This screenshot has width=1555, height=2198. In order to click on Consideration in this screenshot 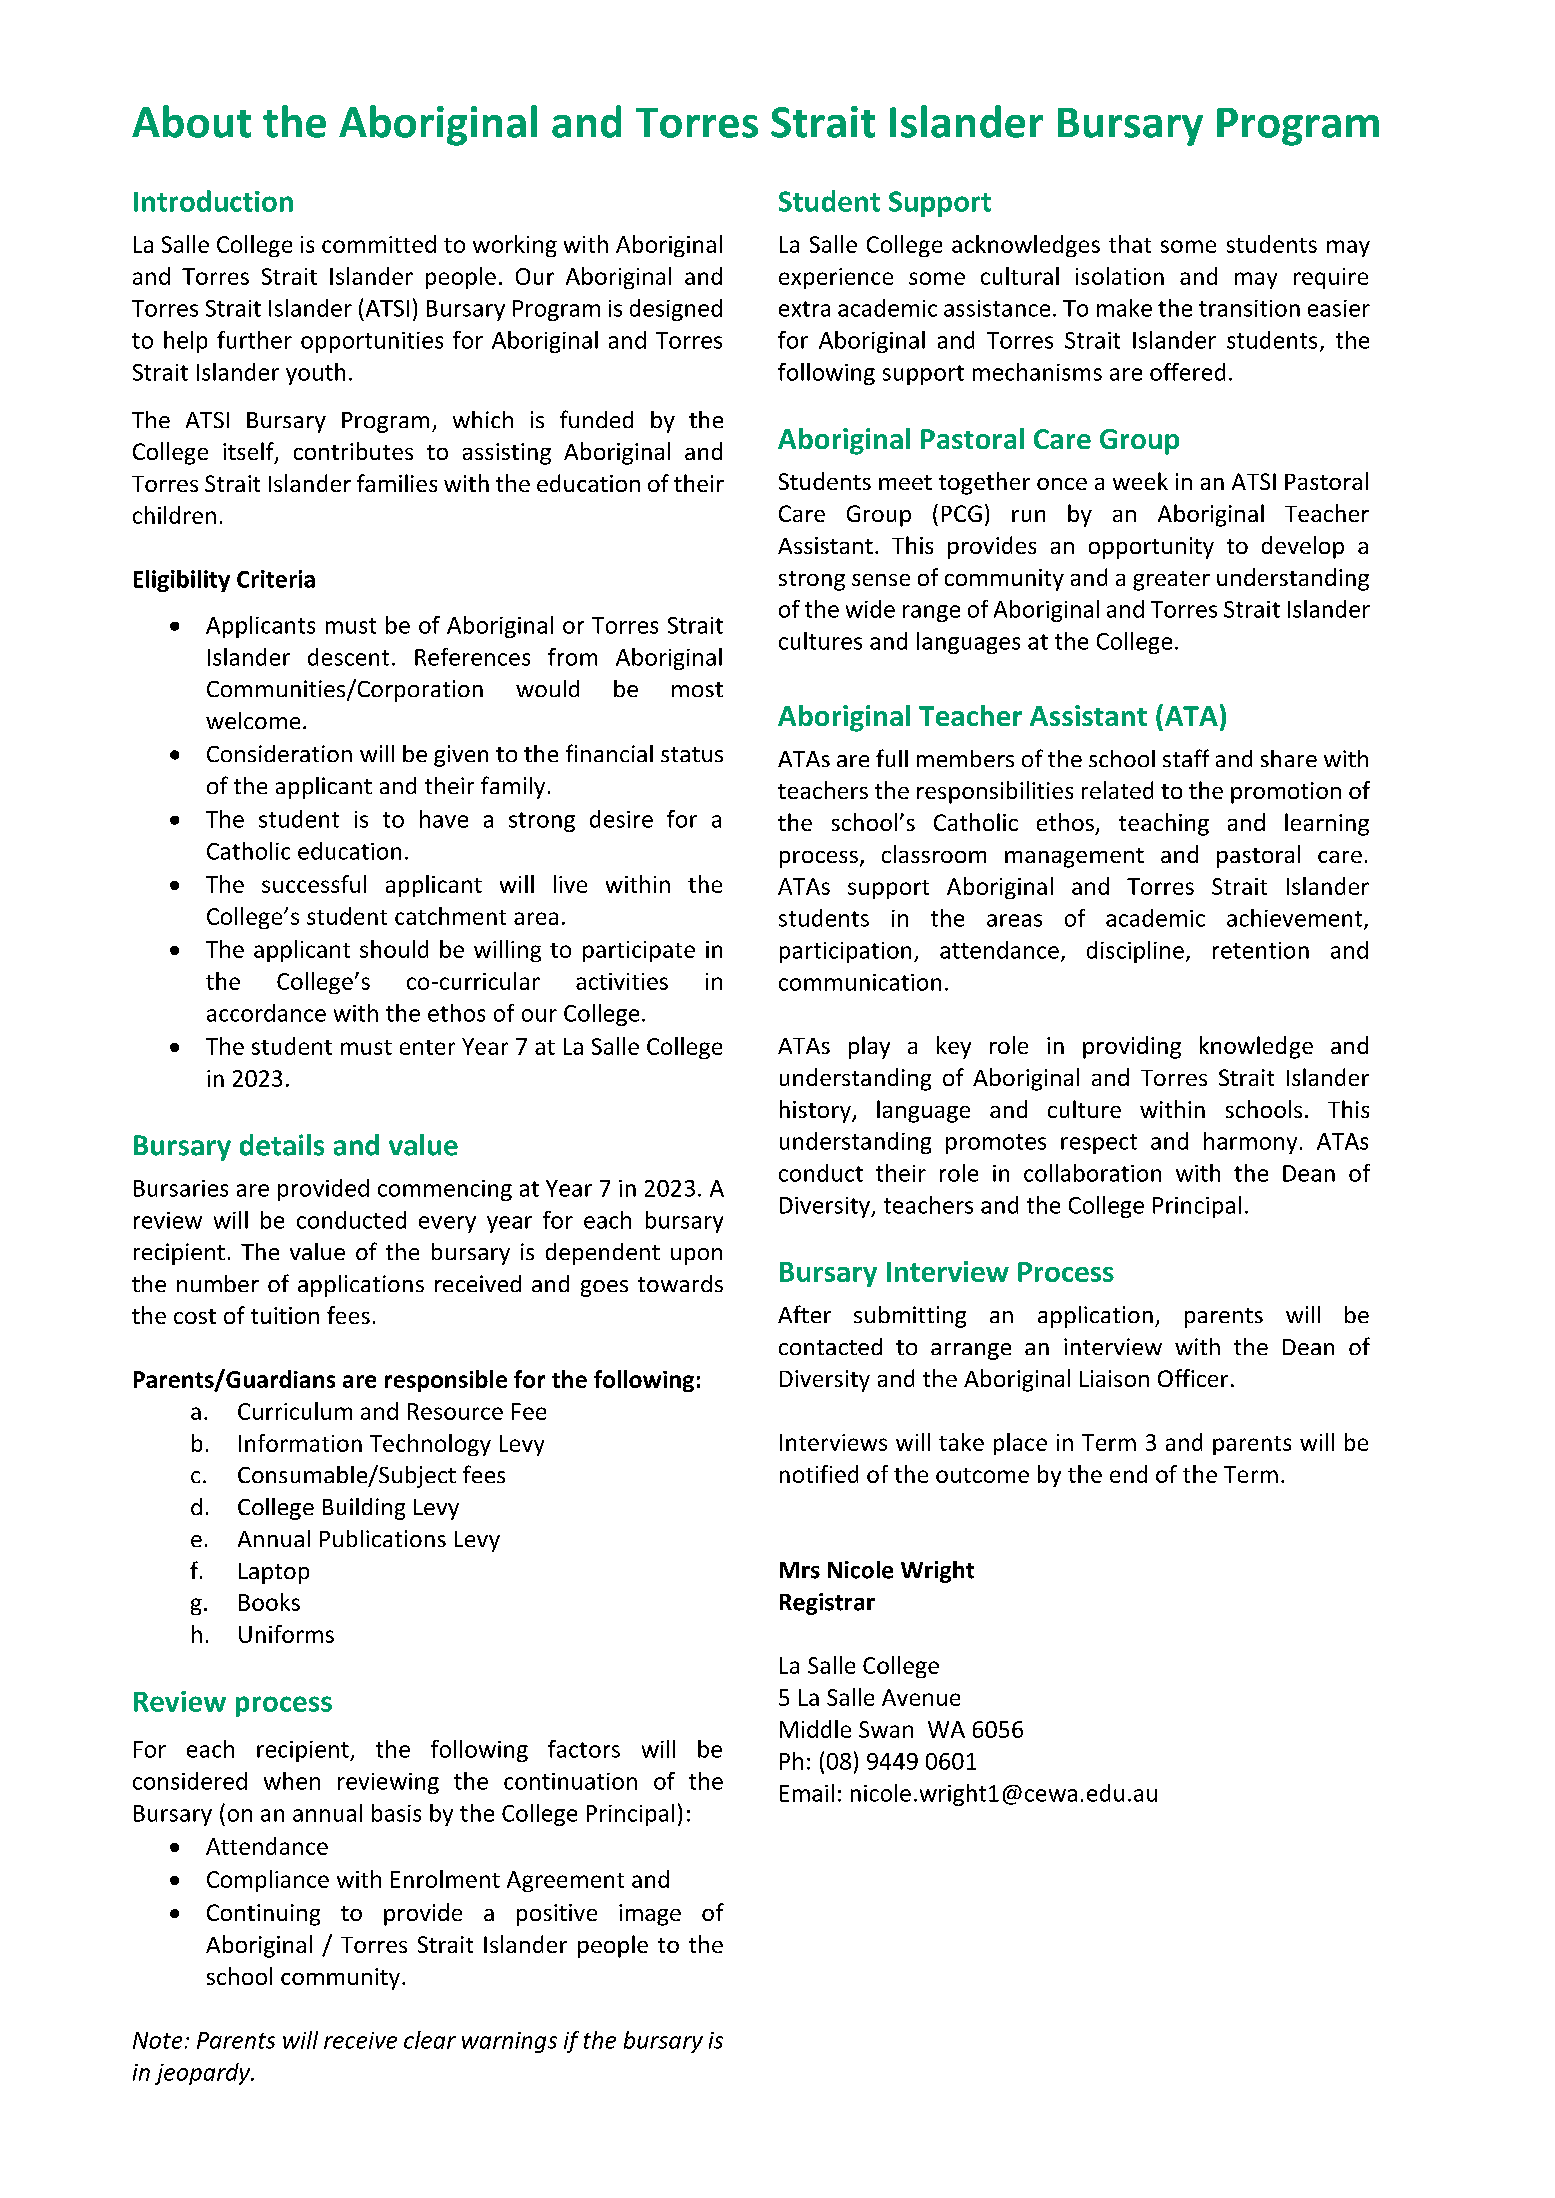, I will do `click(279, 753)`.
